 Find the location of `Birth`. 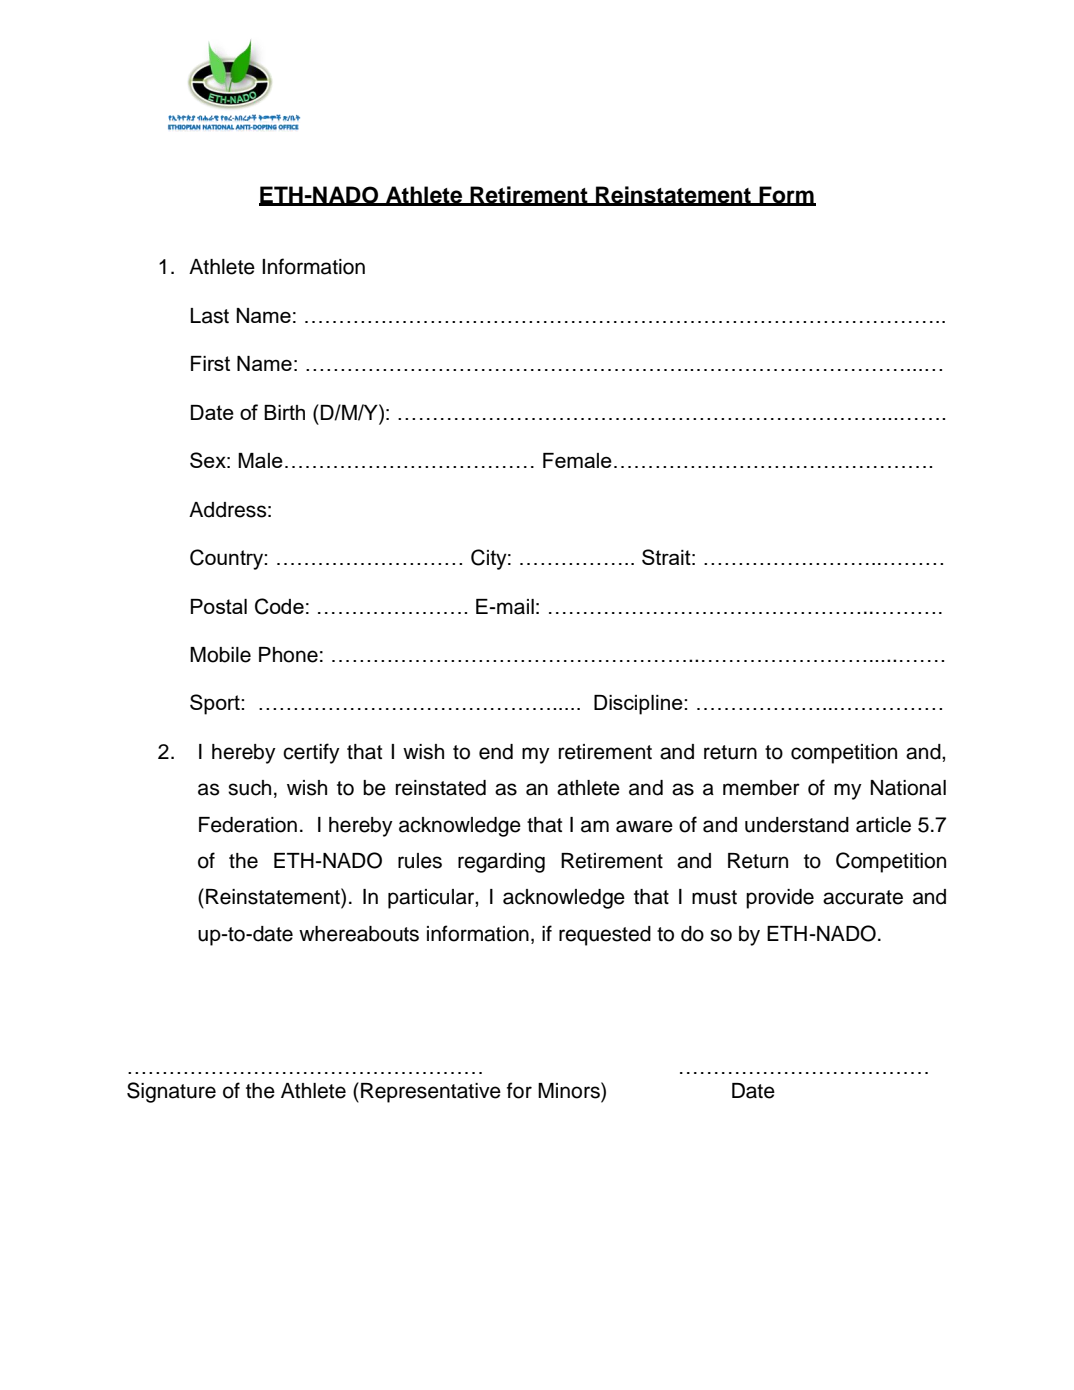

Birth is located at coordinates (284, 412).
